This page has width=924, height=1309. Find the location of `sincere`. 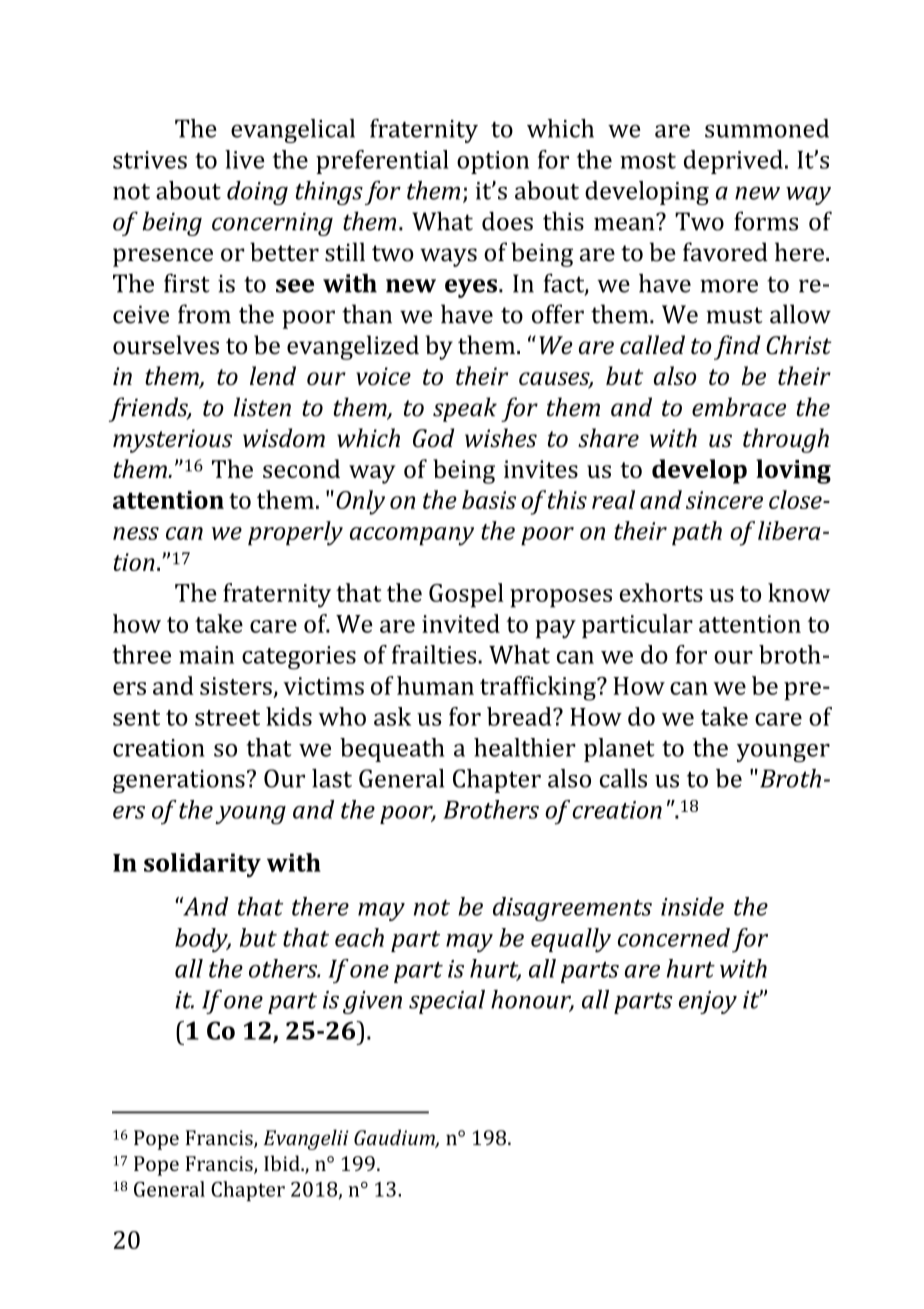

sincere is located at coordinates (724, 500).
